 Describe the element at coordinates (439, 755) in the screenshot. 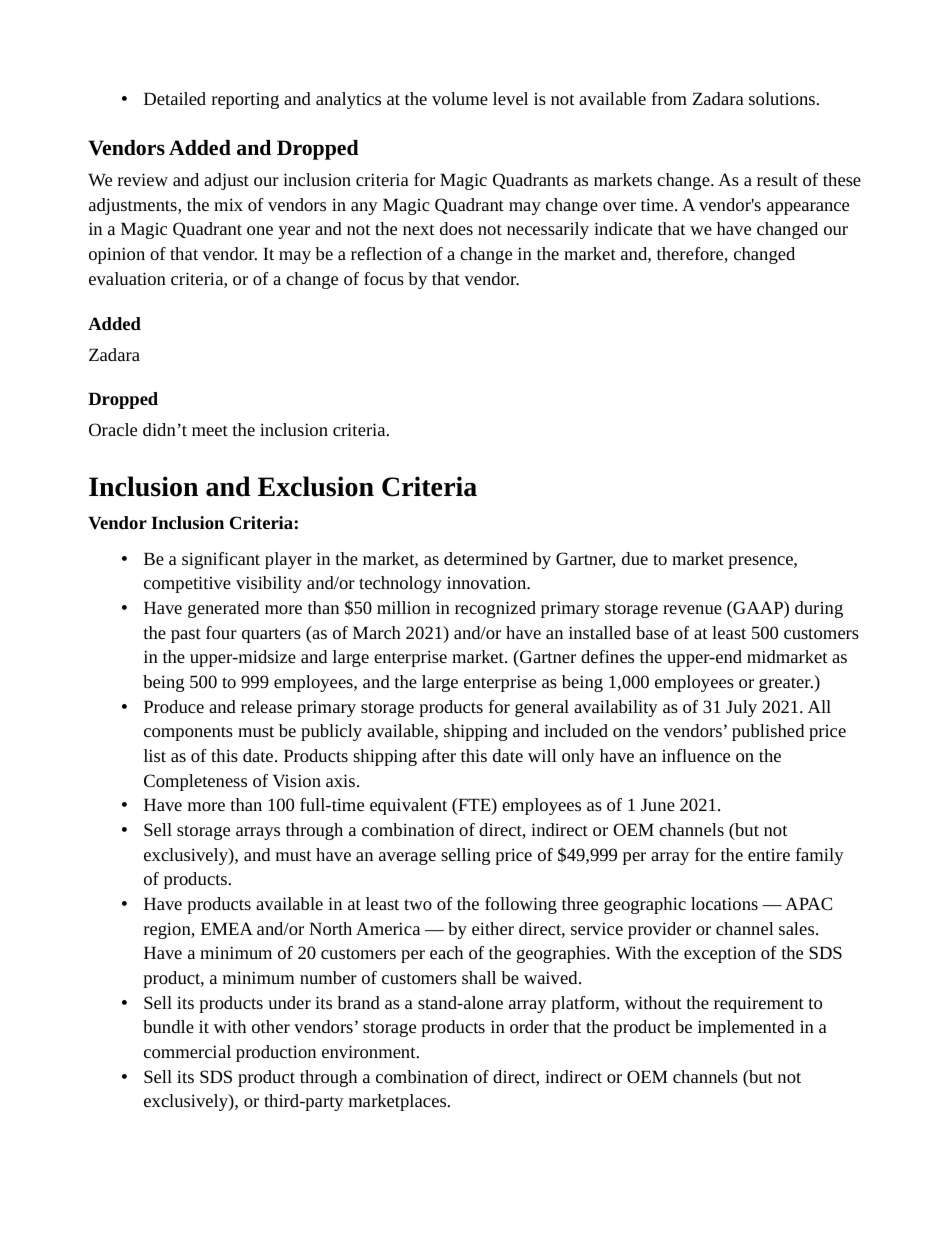

I see `after` at that location.
